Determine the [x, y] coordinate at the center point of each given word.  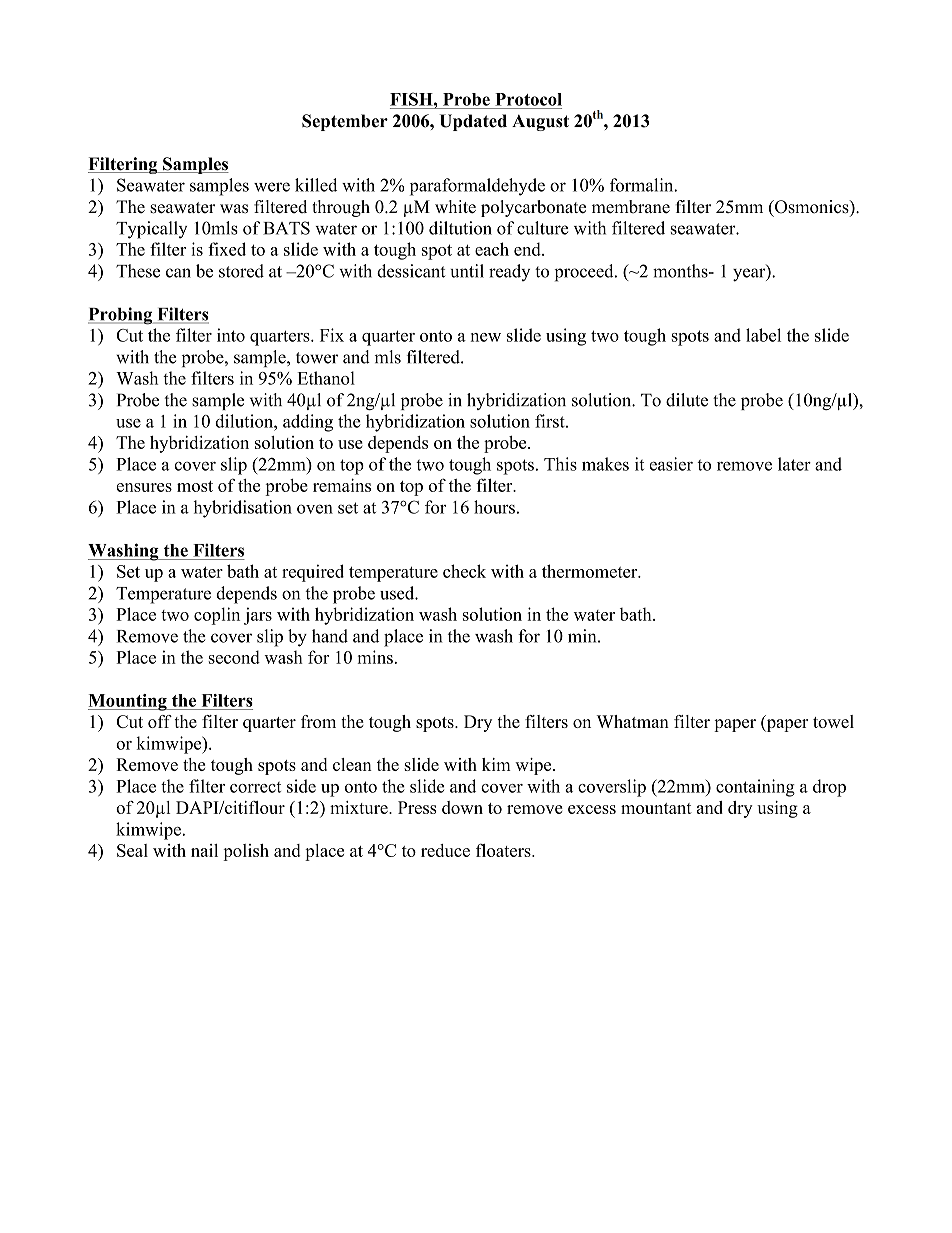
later [794, 464]
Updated [473, 122]
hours [494, 507]
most [195, 486]
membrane [631, 207]
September [345, 122]
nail [204, 850]
